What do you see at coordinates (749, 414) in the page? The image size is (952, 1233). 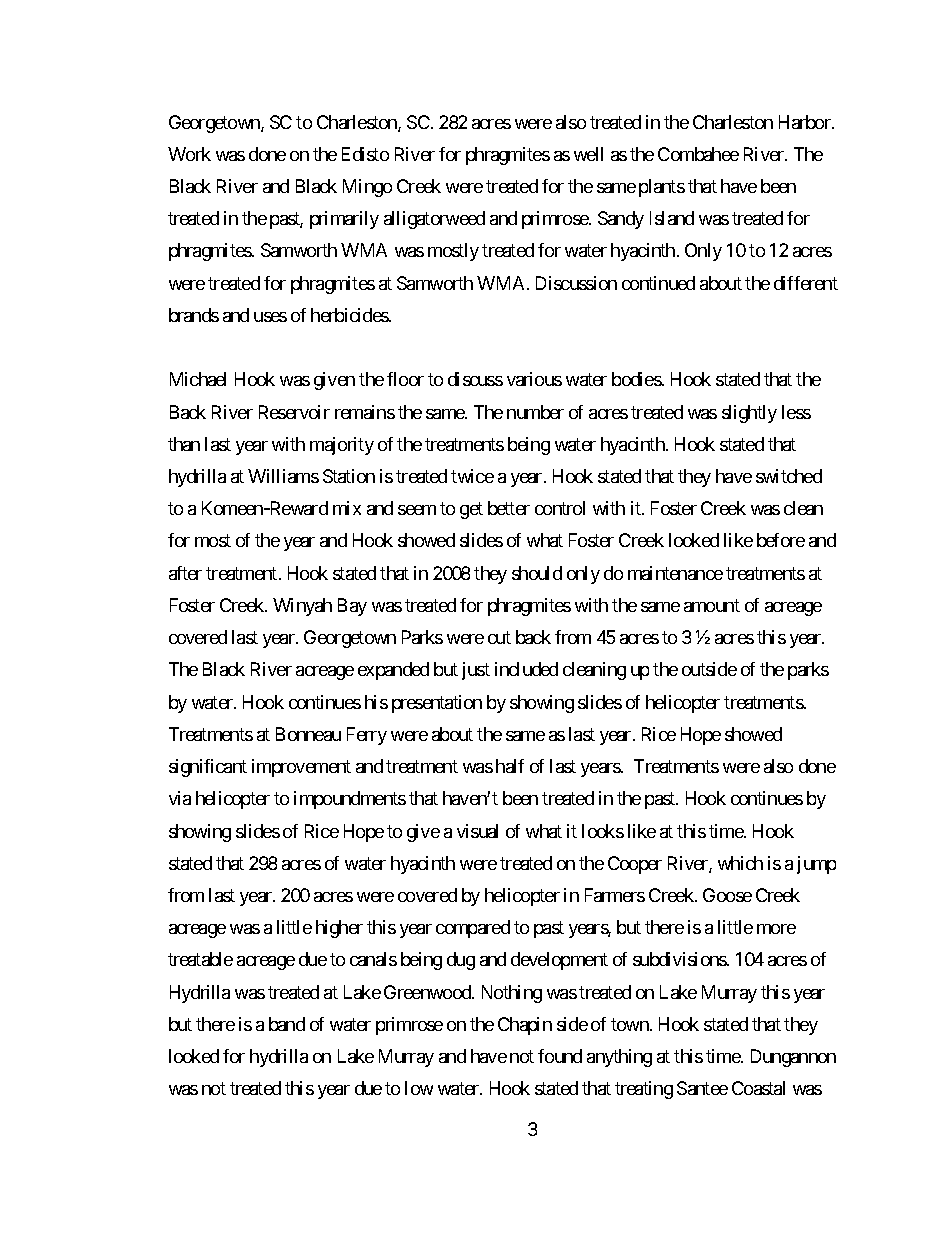 I see `slightly` at bounding box center [749, 414].
